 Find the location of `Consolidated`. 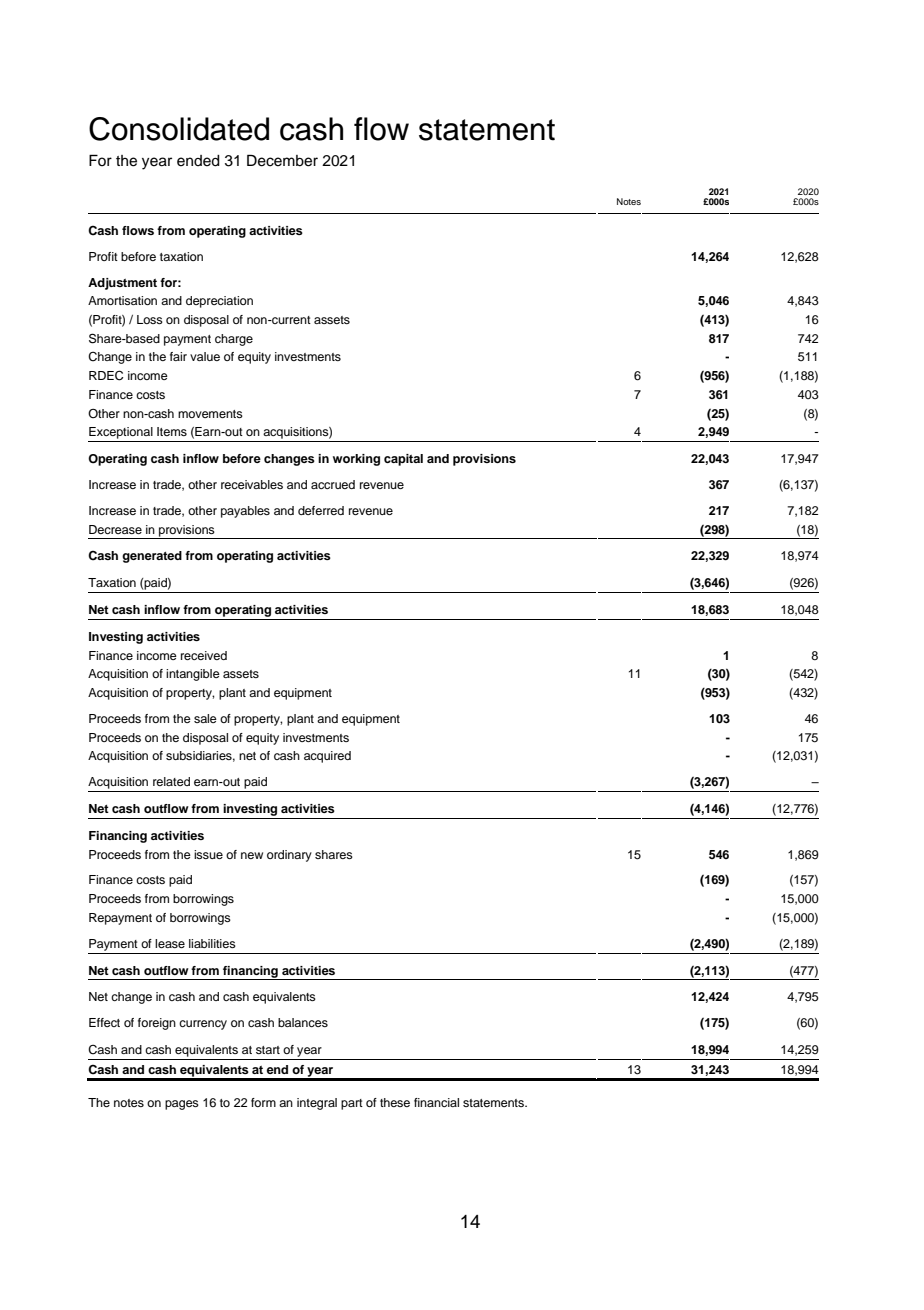

Consolidated is located at coordinates (179, 129).
